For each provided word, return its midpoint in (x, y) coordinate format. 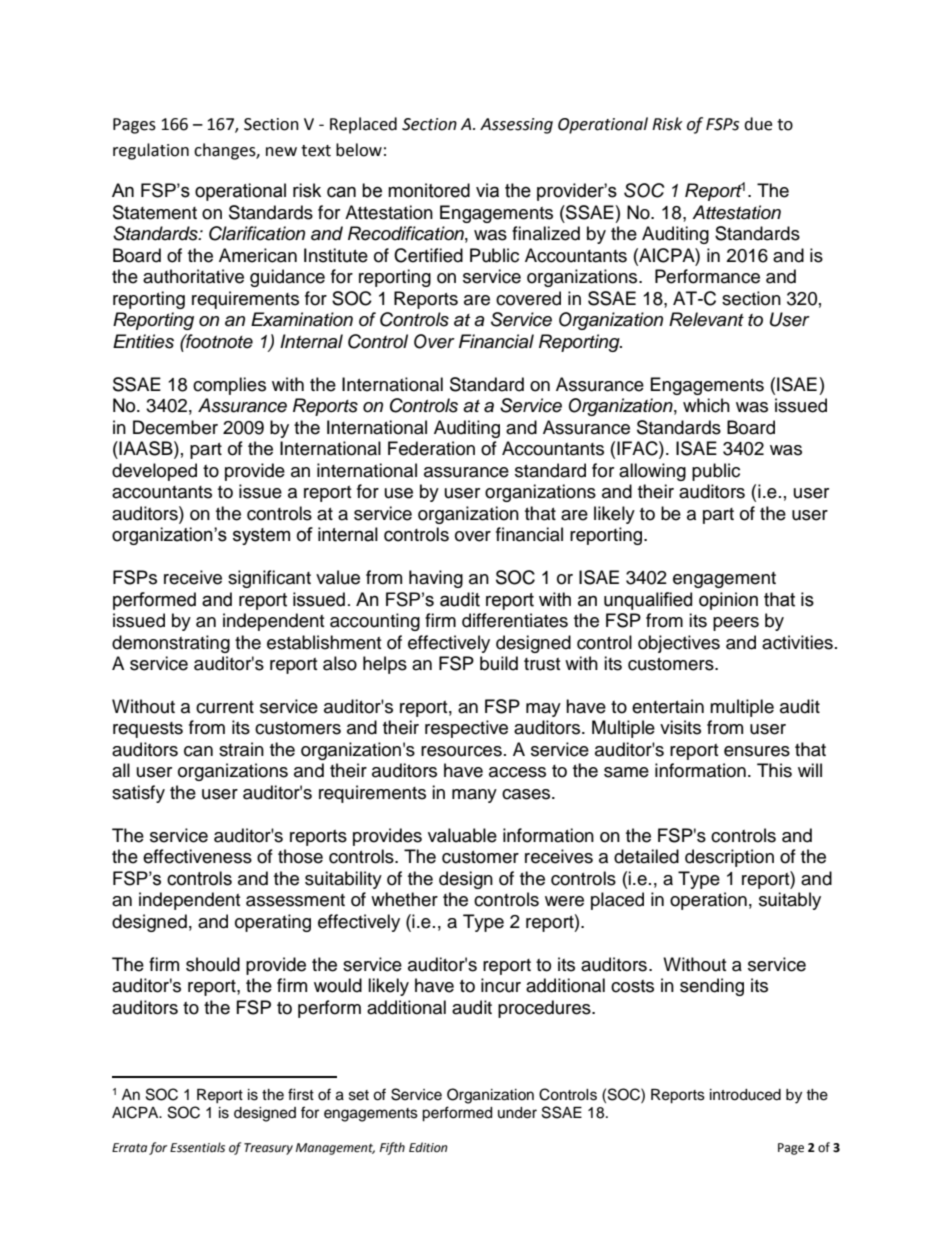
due (758, 124)
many (474, 796)
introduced (745, 1095)
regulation (151, 151)
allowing (652, 472)
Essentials (197, 1147)
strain (241, 749)
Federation (431, 448)
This (774, 770)
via (487, 190)
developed (154, 472)
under (517, 1113)
